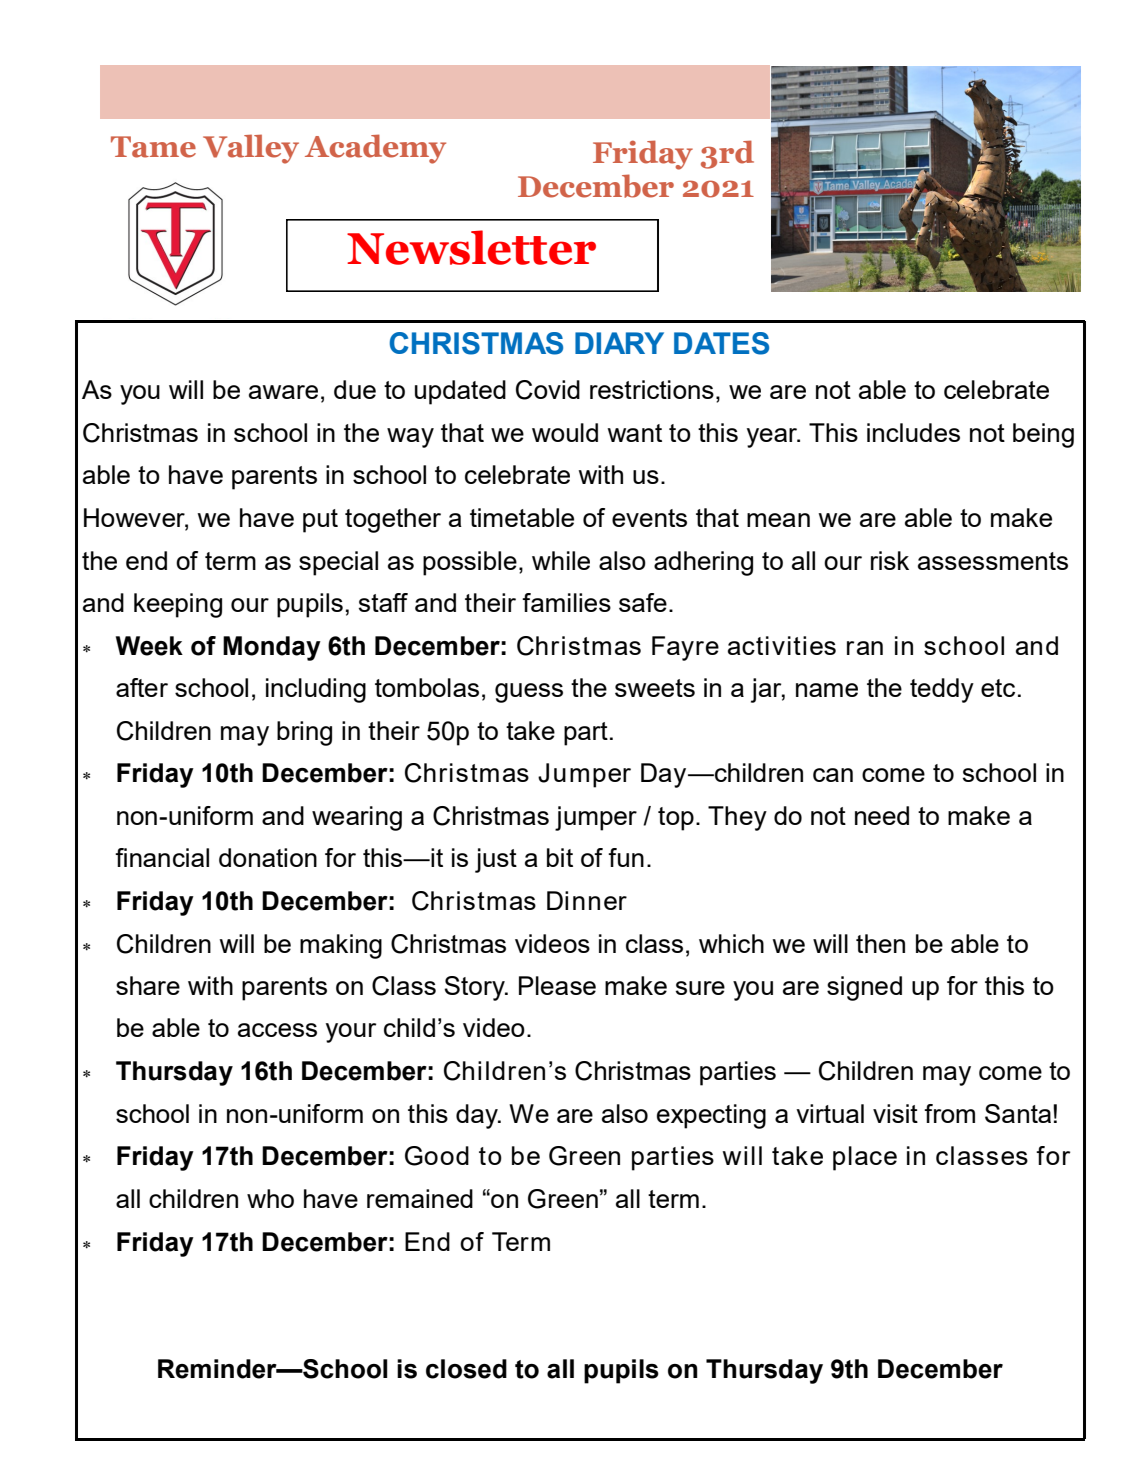 The height and width of the screenshot is (1474, 1139). I want to click on access, so click(277, 1030).
